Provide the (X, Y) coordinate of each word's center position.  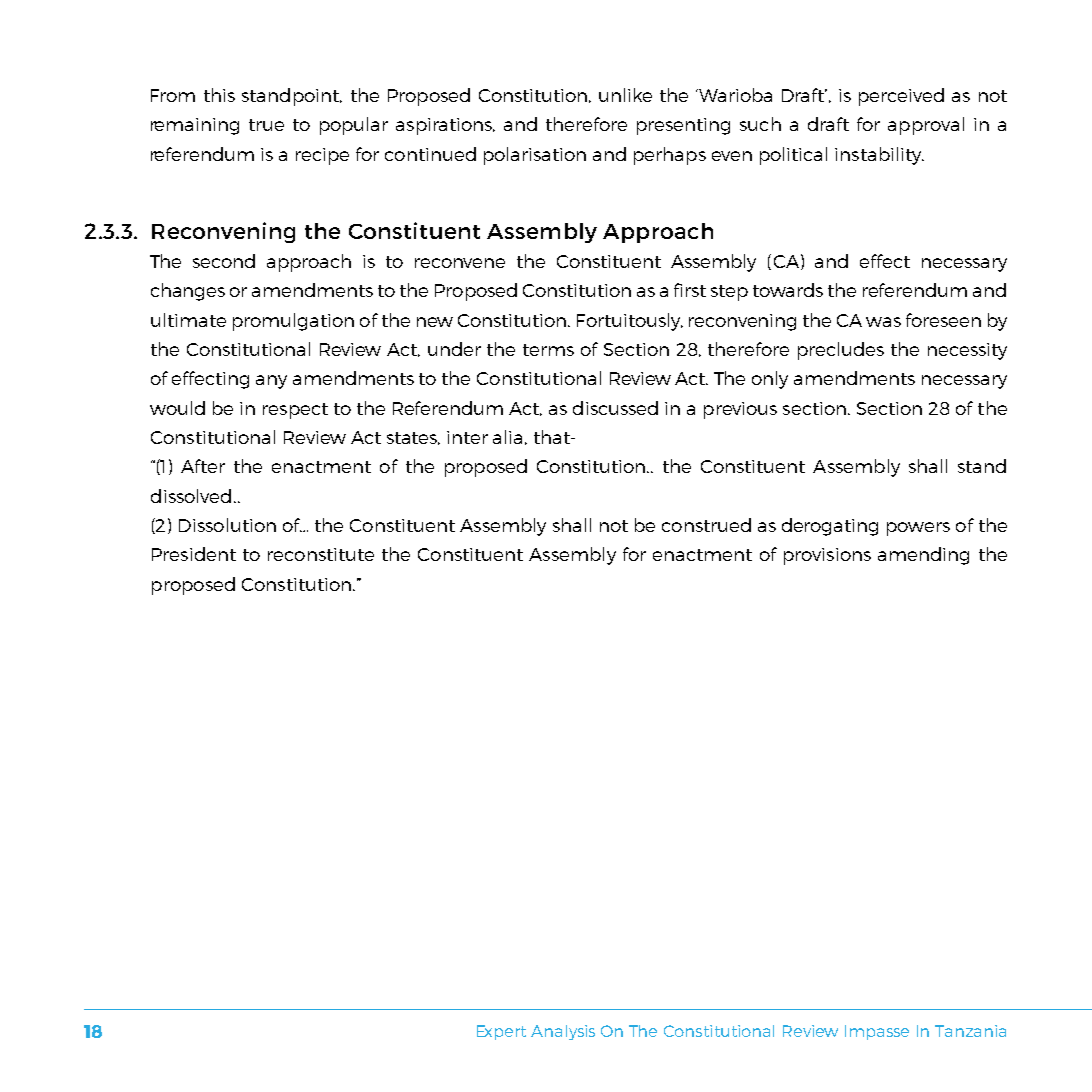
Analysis (563, 1032)
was (883, 322)
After (203, 466)
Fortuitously (630, 322)
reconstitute (321, 554)
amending (923, 556)
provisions (827, 556)
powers (918, 529)
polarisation (535, 156)
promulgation (293, 322)
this (219, 95)
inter (467, 437)
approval (926, 126)
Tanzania (970, 1031)
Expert (501, 1032)
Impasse (877, 1032)
